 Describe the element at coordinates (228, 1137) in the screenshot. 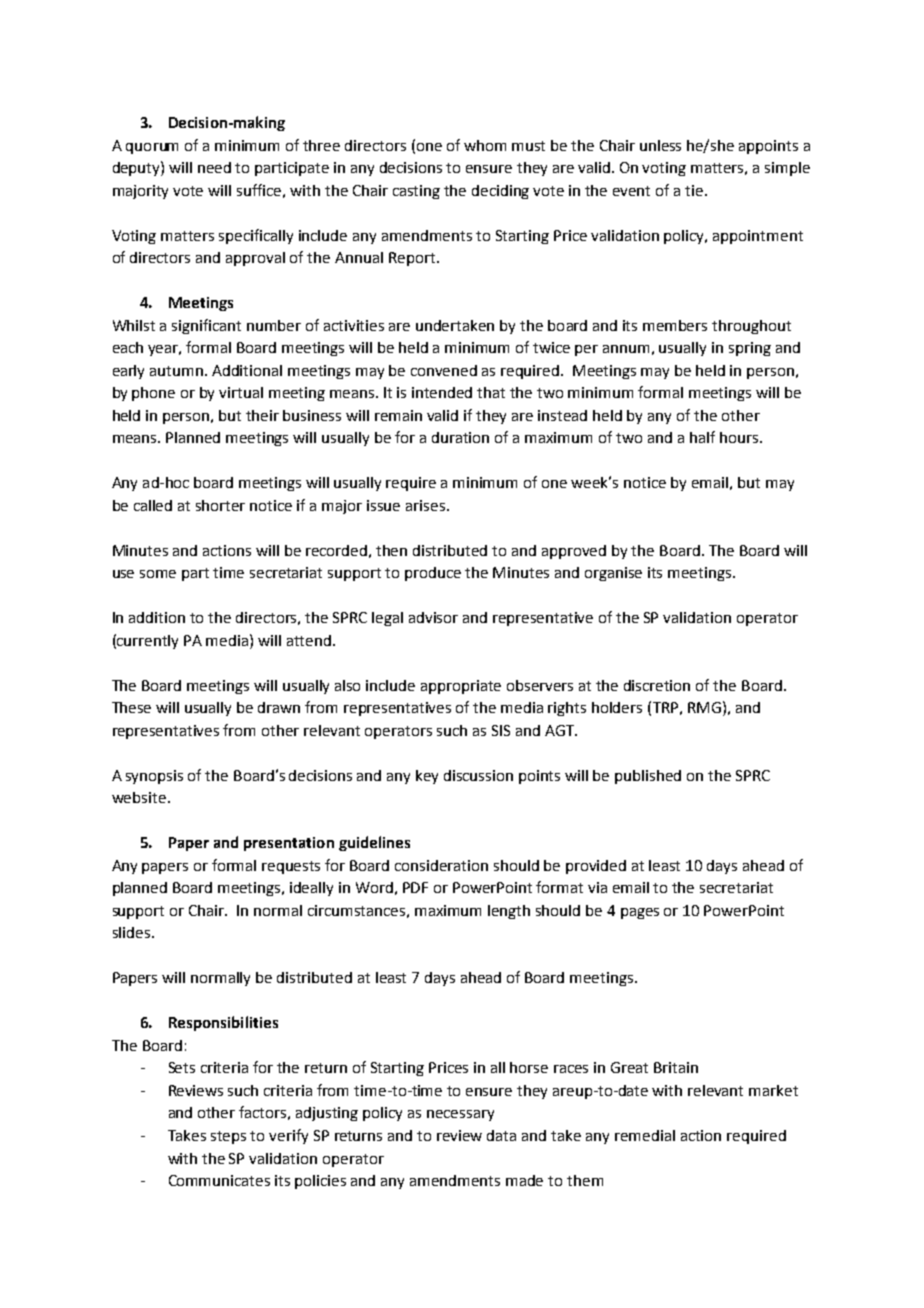

I see `steps` at that location.
